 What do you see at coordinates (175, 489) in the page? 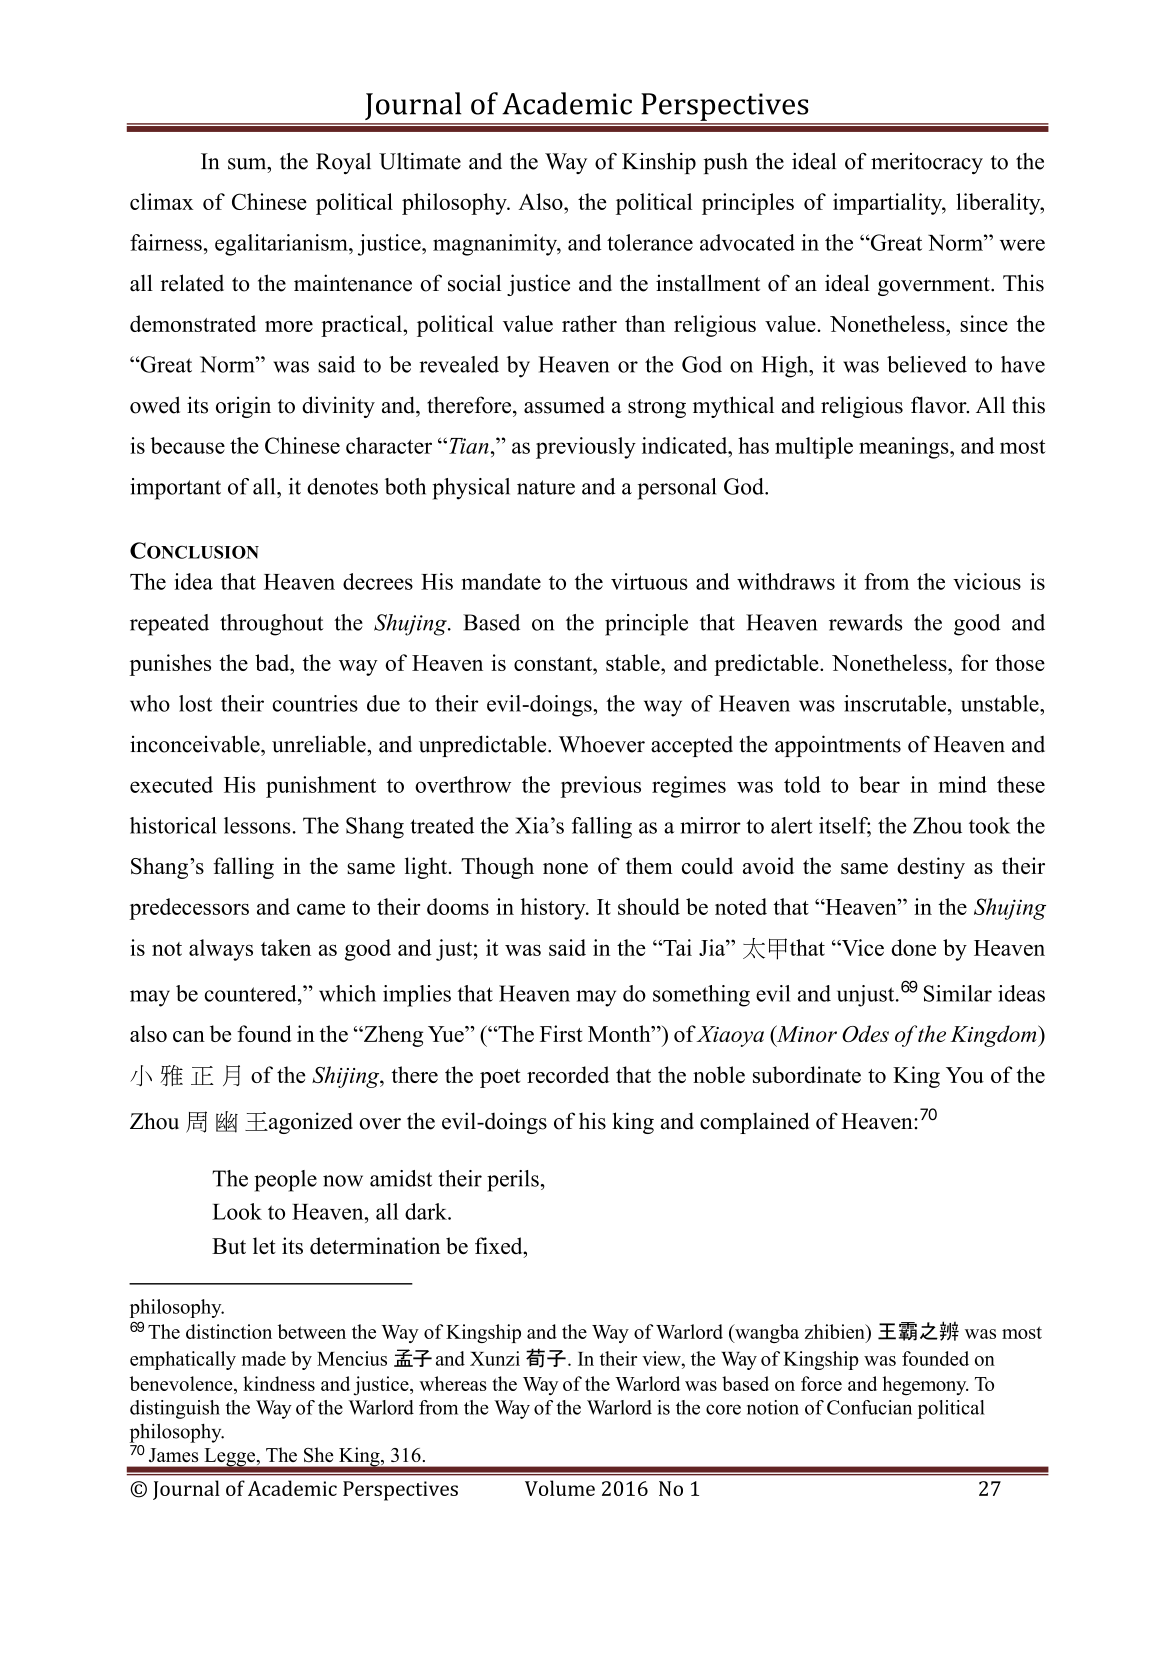
I see `important` at bounding box center [175, 489].
